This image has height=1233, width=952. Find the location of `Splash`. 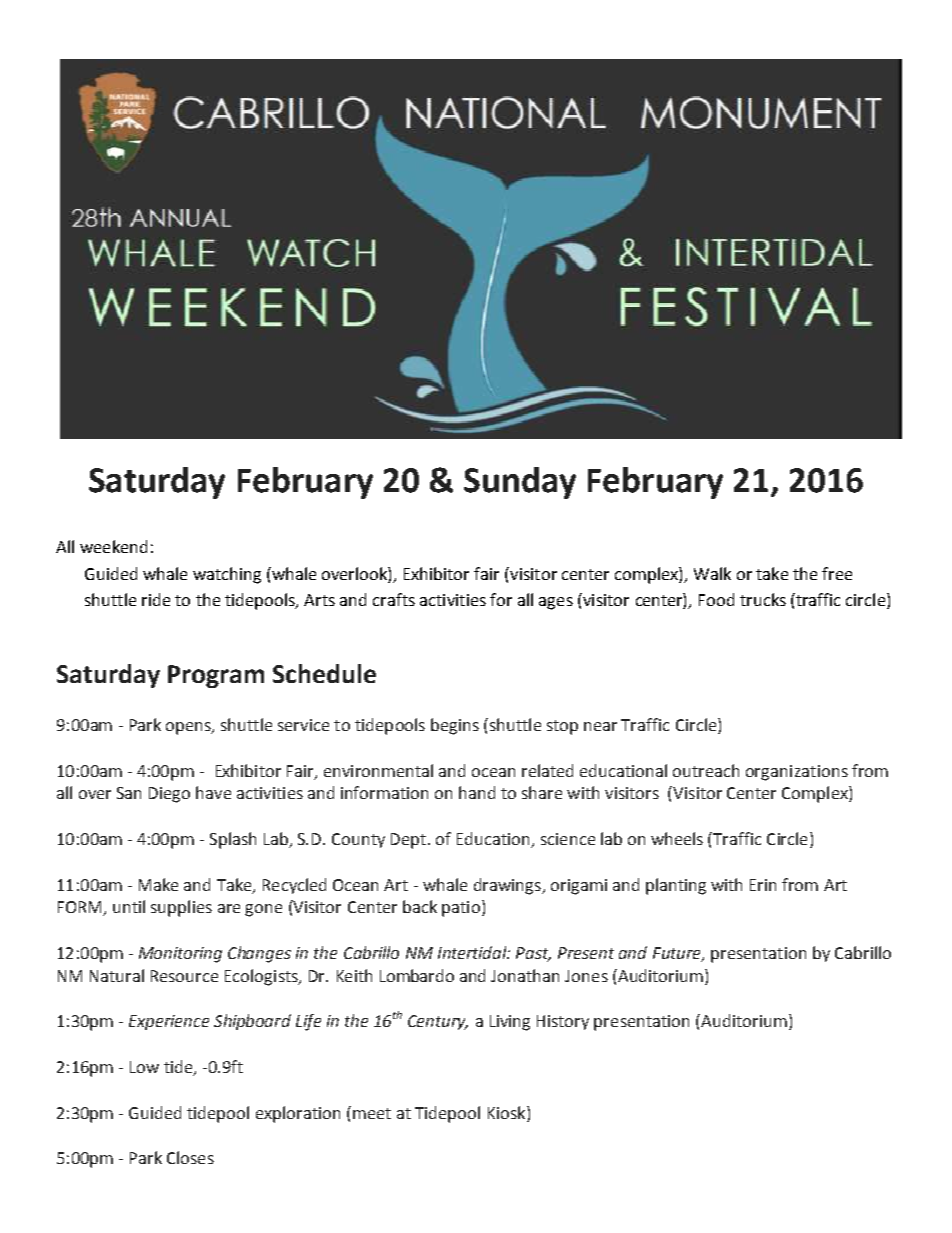

Splash is located at coordinates (233, 840).
